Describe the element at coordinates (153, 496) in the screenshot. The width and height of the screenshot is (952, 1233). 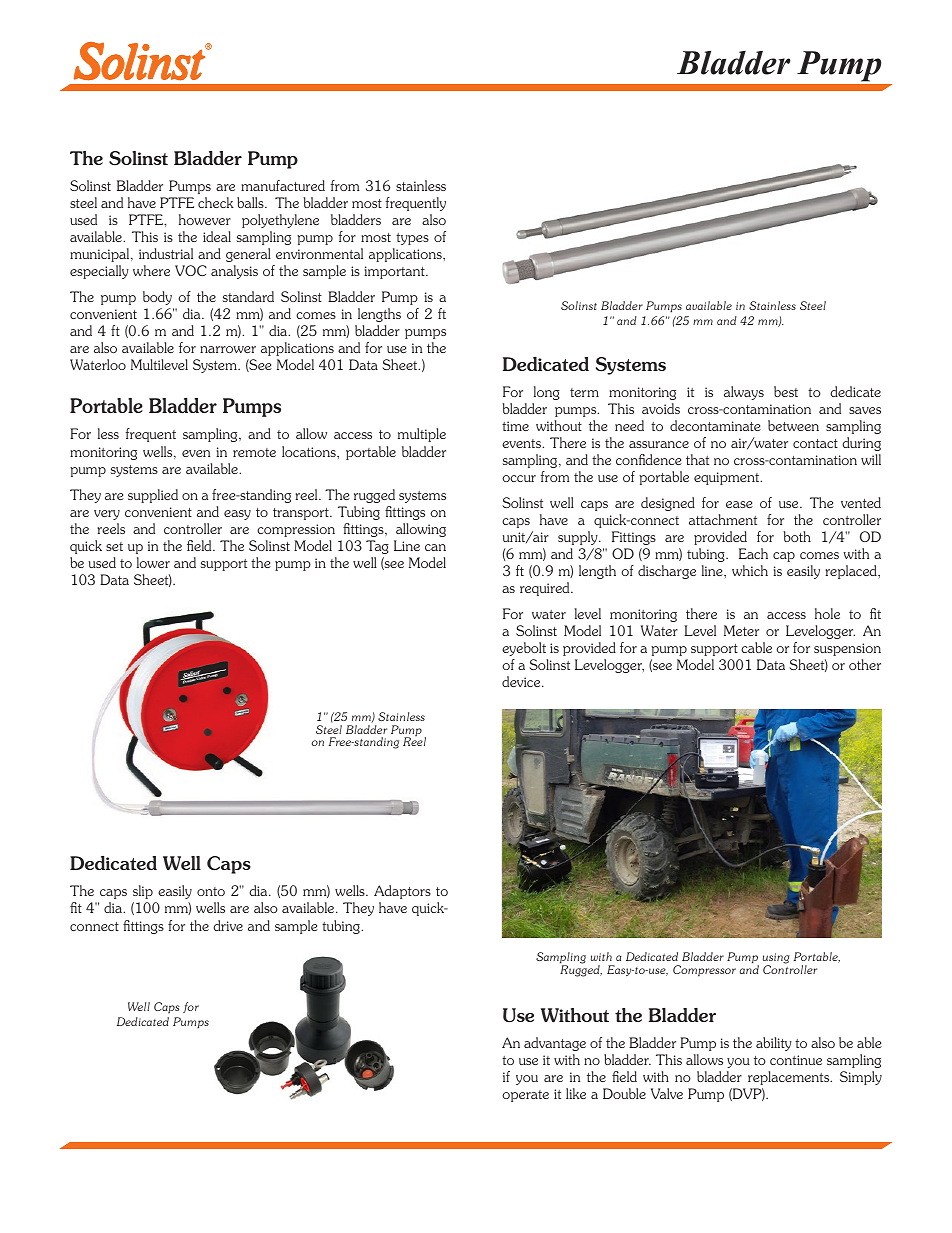
I see `supplied` at that location.
